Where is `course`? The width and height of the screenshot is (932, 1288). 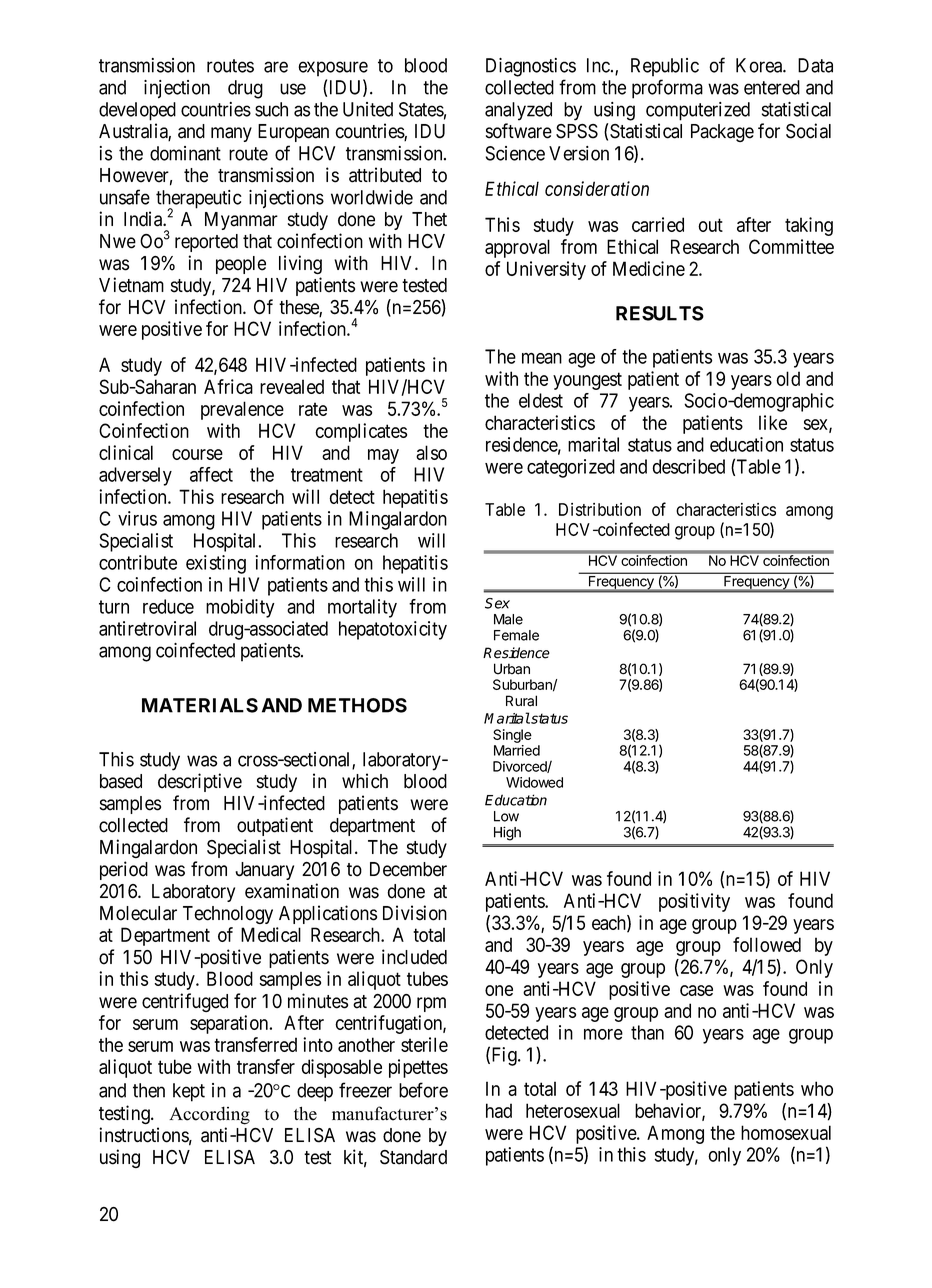
course is located at coordinates (197, 454).
